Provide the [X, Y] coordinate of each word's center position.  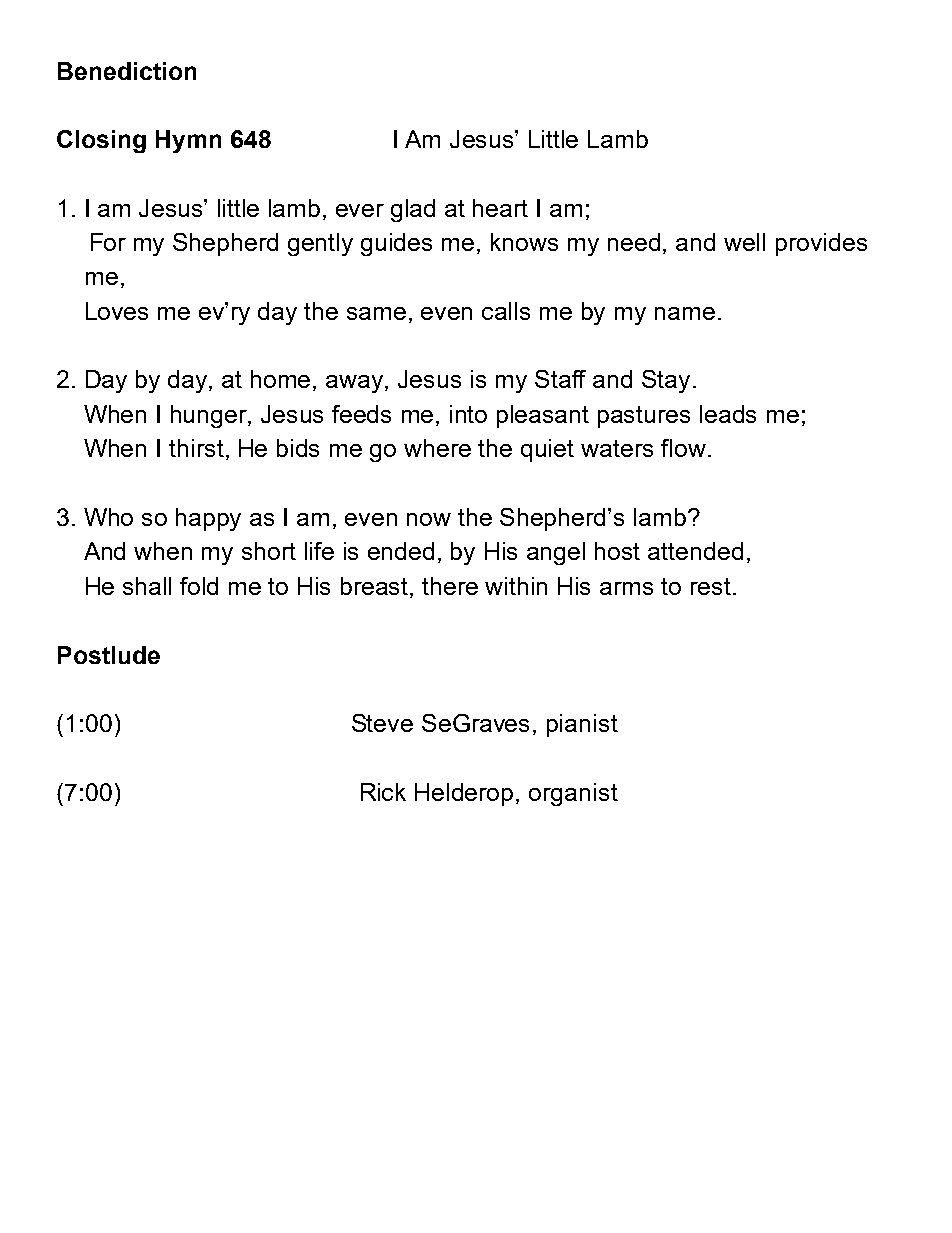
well [744, 242]
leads [728, 414]
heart [500, 208]
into [468, 414]
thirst [196, 448]
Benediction [127, 71]
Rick [383, 792]
